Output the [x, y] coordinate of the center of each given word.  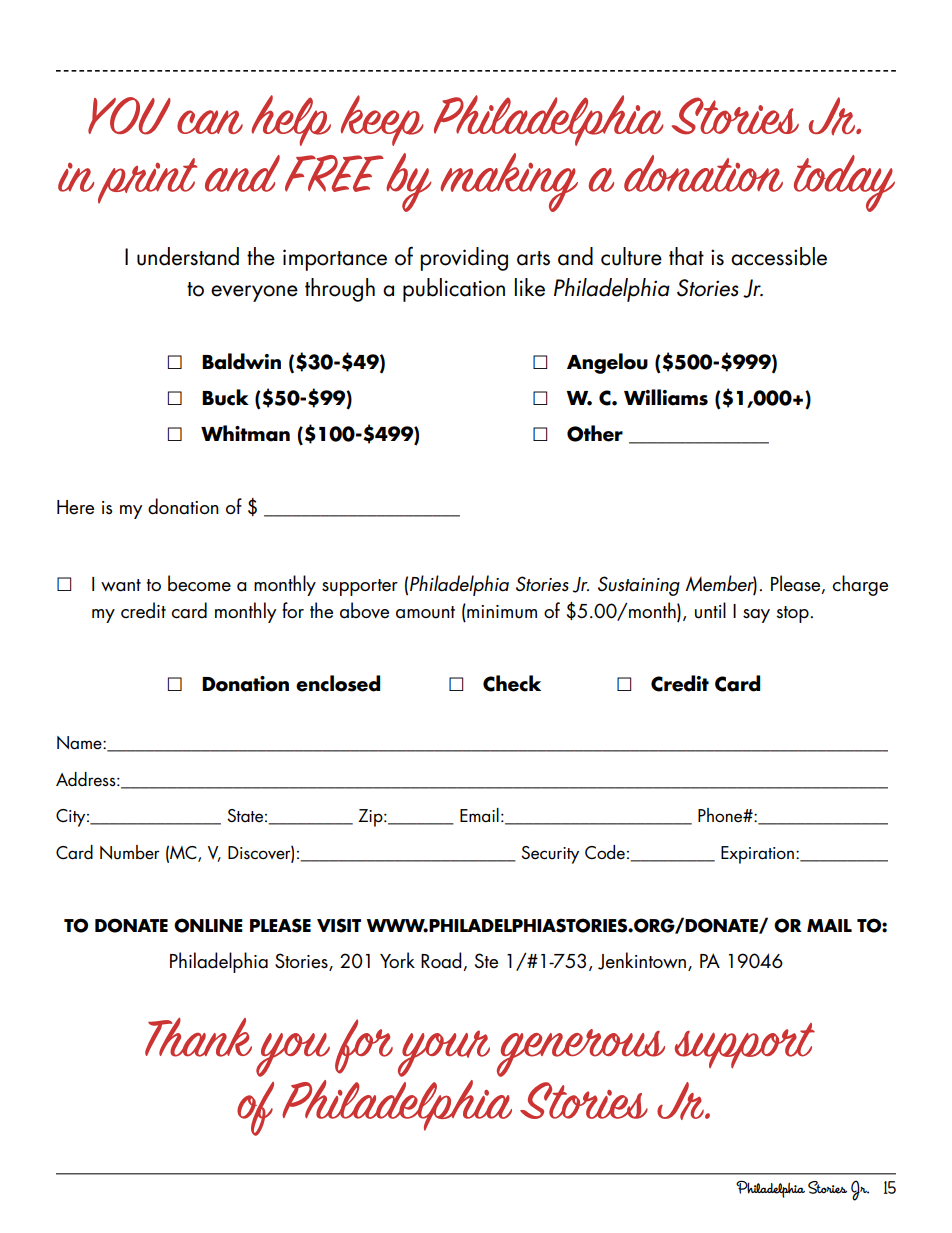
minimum [501, 611]
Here [75, 507]
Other [595, 433]
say [756, 616]
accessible [779, 256]
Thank [198, 1037]
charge [860, 585]
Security [550, 855]
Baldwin [241, 361]
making [509, 182]
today [844, 183]
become [199, 583]
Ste [486, 961]
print [147, 181]
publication [454, 290]
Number [130, 852]
